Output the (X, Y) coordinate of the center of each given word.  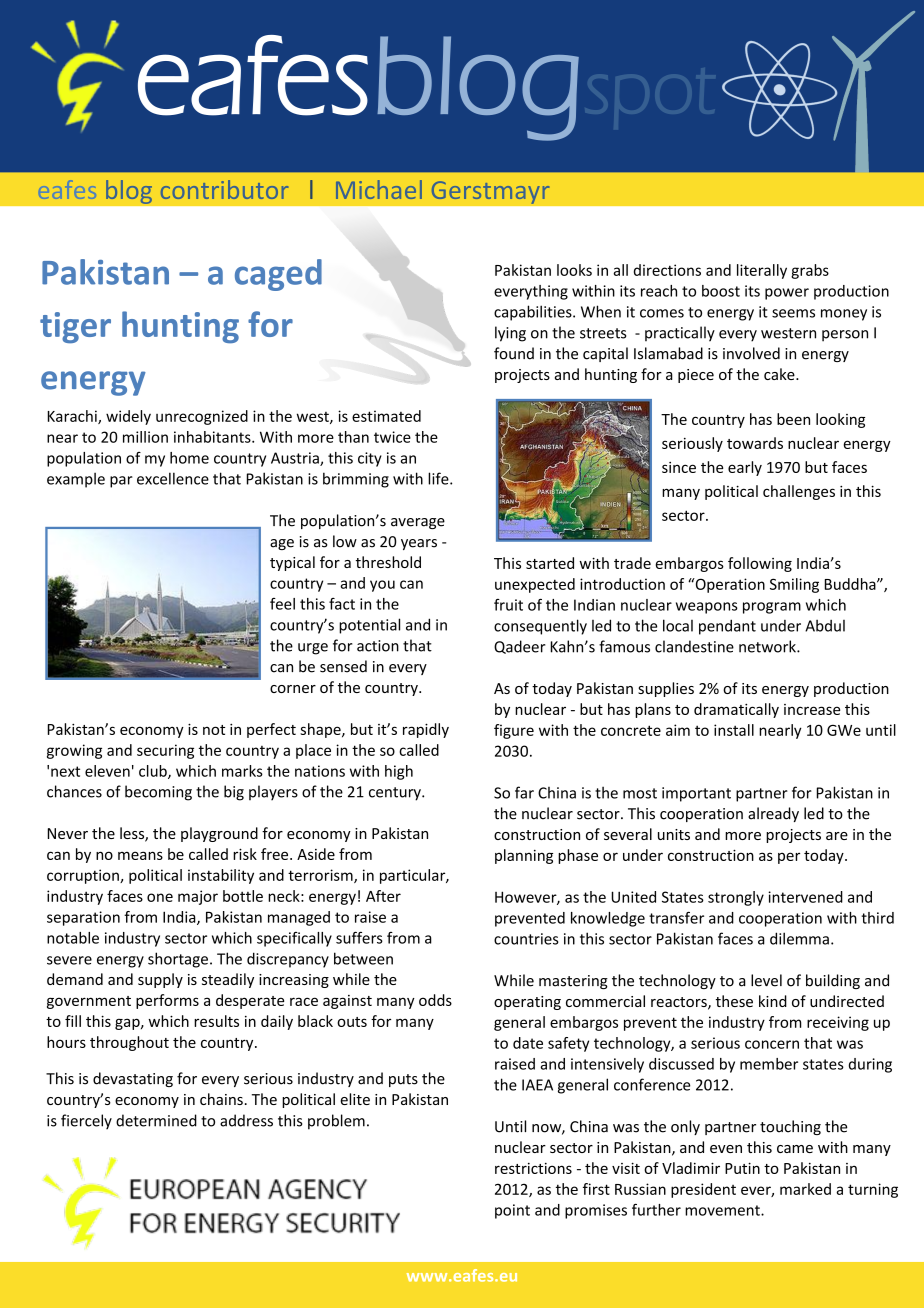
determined (156, 1120)
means (140, 855)
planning (524, 856)
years (419, 544)
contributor (224, 189)
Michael (379, 189)
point (512, 1211)
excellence (173, 478)
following (760, 564)
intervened (805, 897)
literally (762, 271)
